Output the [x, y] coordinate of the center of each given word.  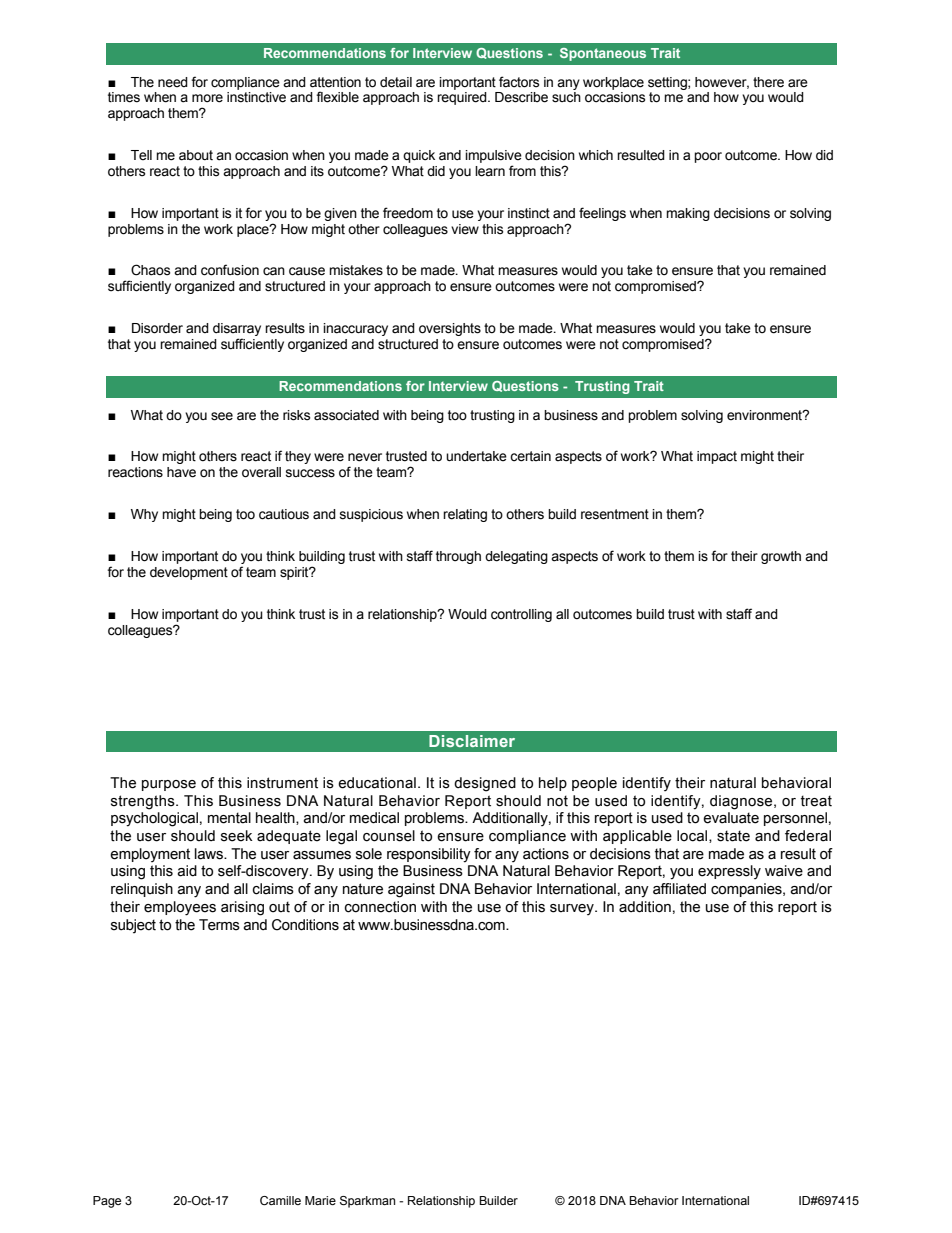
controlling [521, 615]
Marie [320, 1200]
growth [781, 557]
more [207, 98]
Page [107, 1202]
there [768, 82]
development [189, 573]
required [463, 98]
